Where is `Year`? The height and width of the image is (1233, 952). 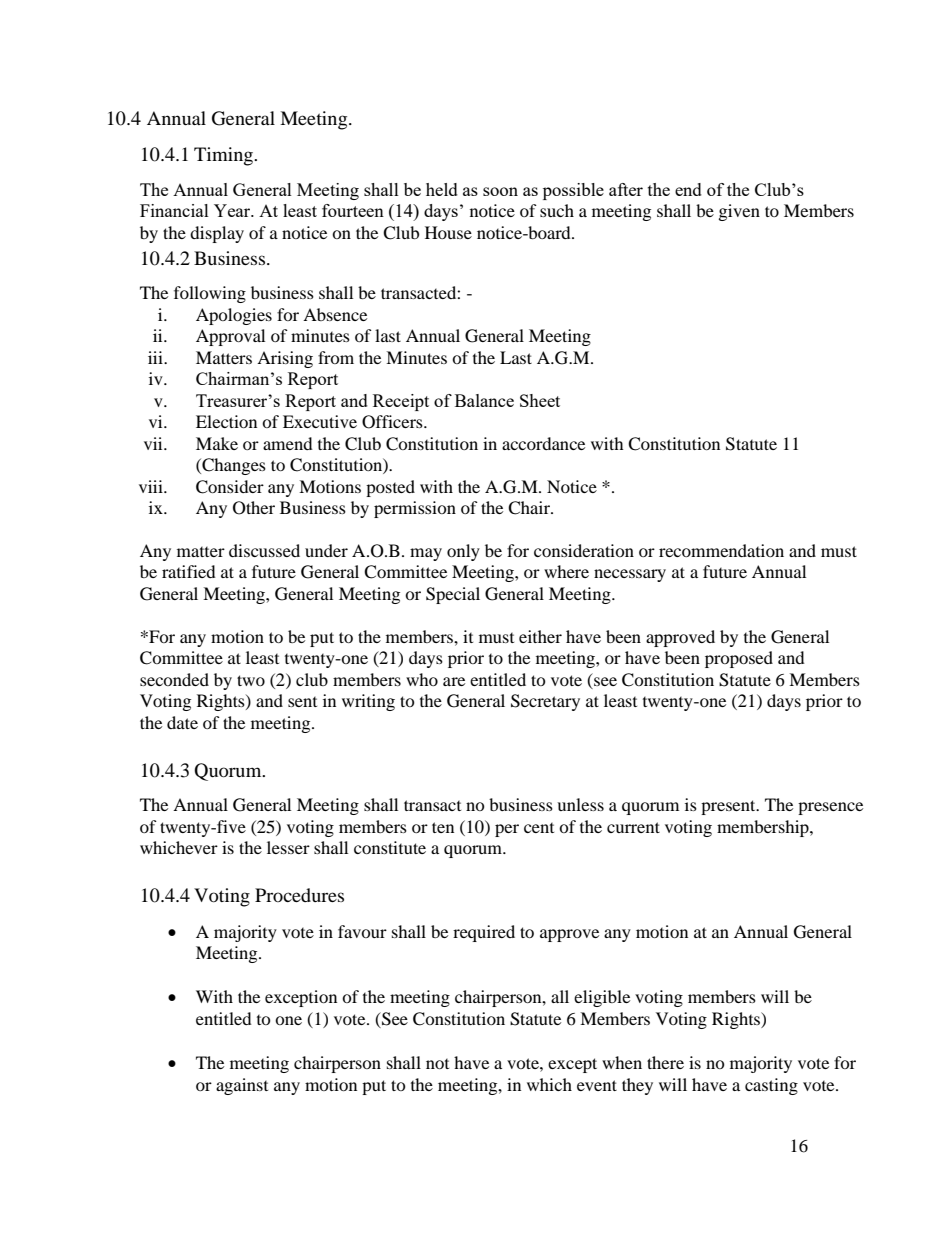
Year is located at coordinates (233, 210).
